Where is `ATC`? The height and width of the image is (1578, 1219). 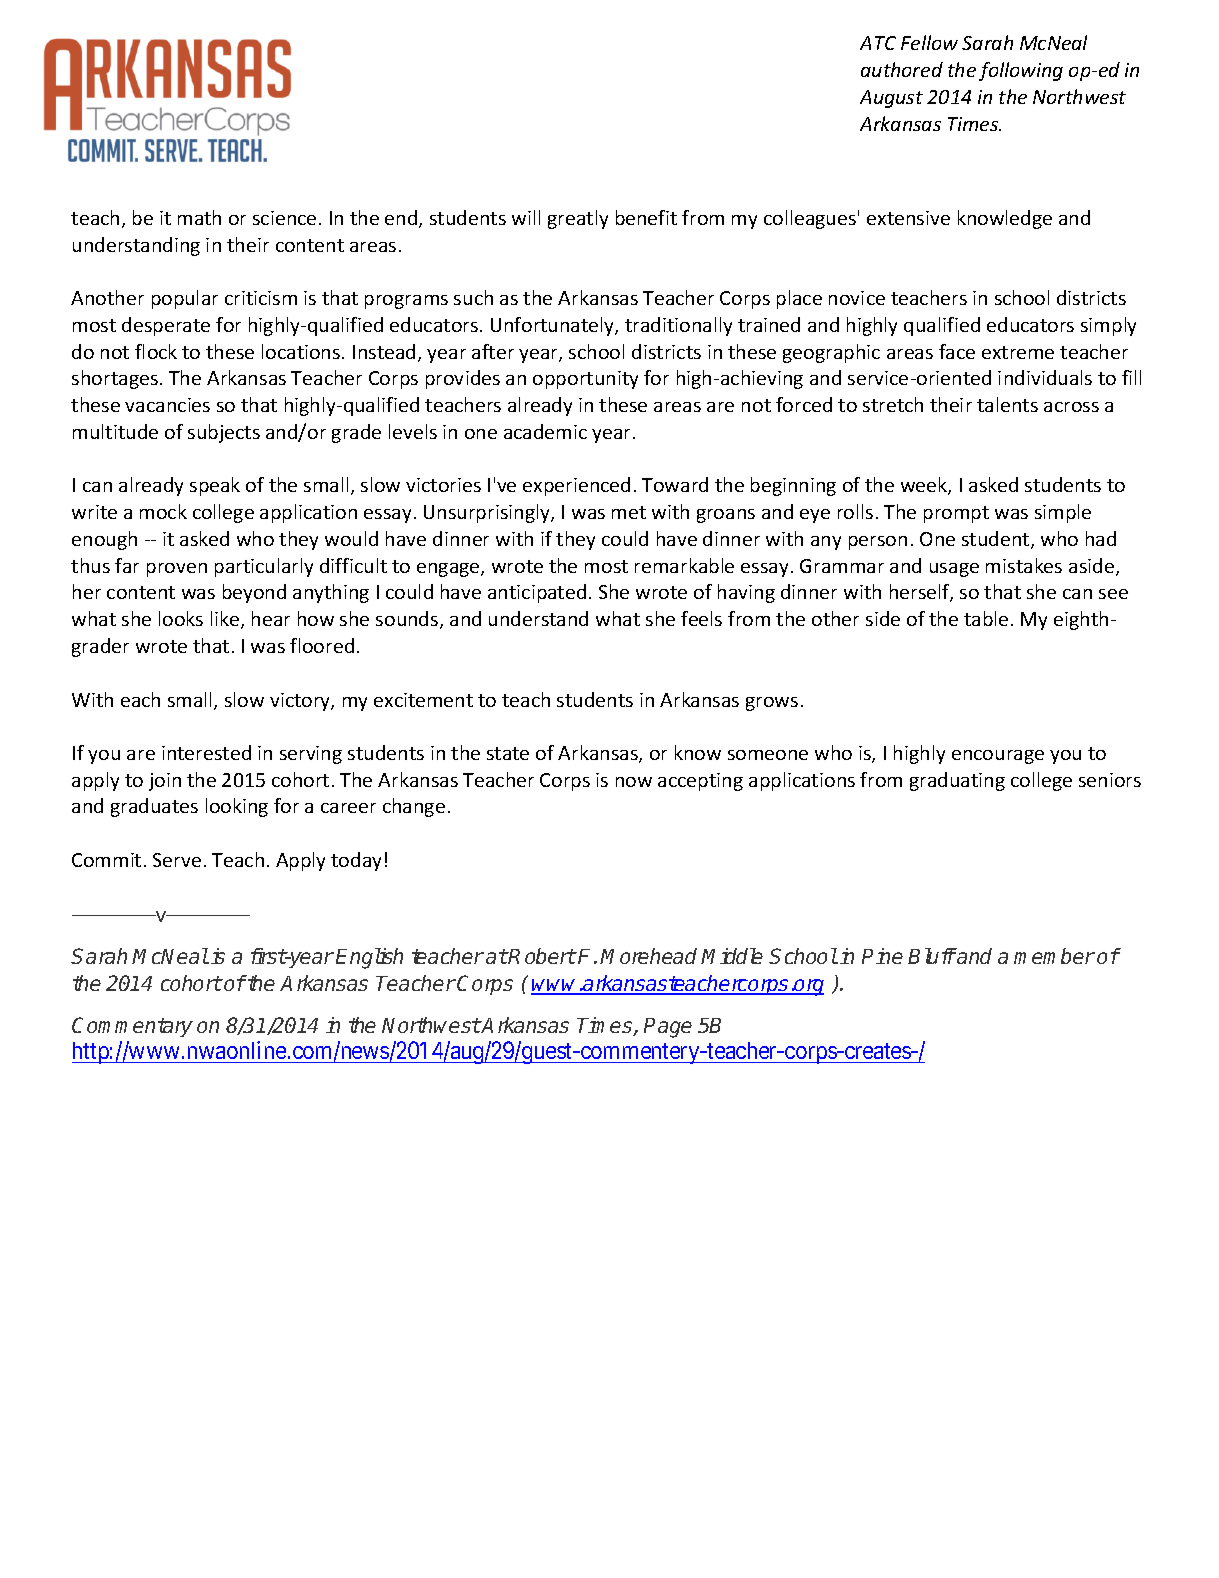 ATC is located at coordinates (878, 43).
